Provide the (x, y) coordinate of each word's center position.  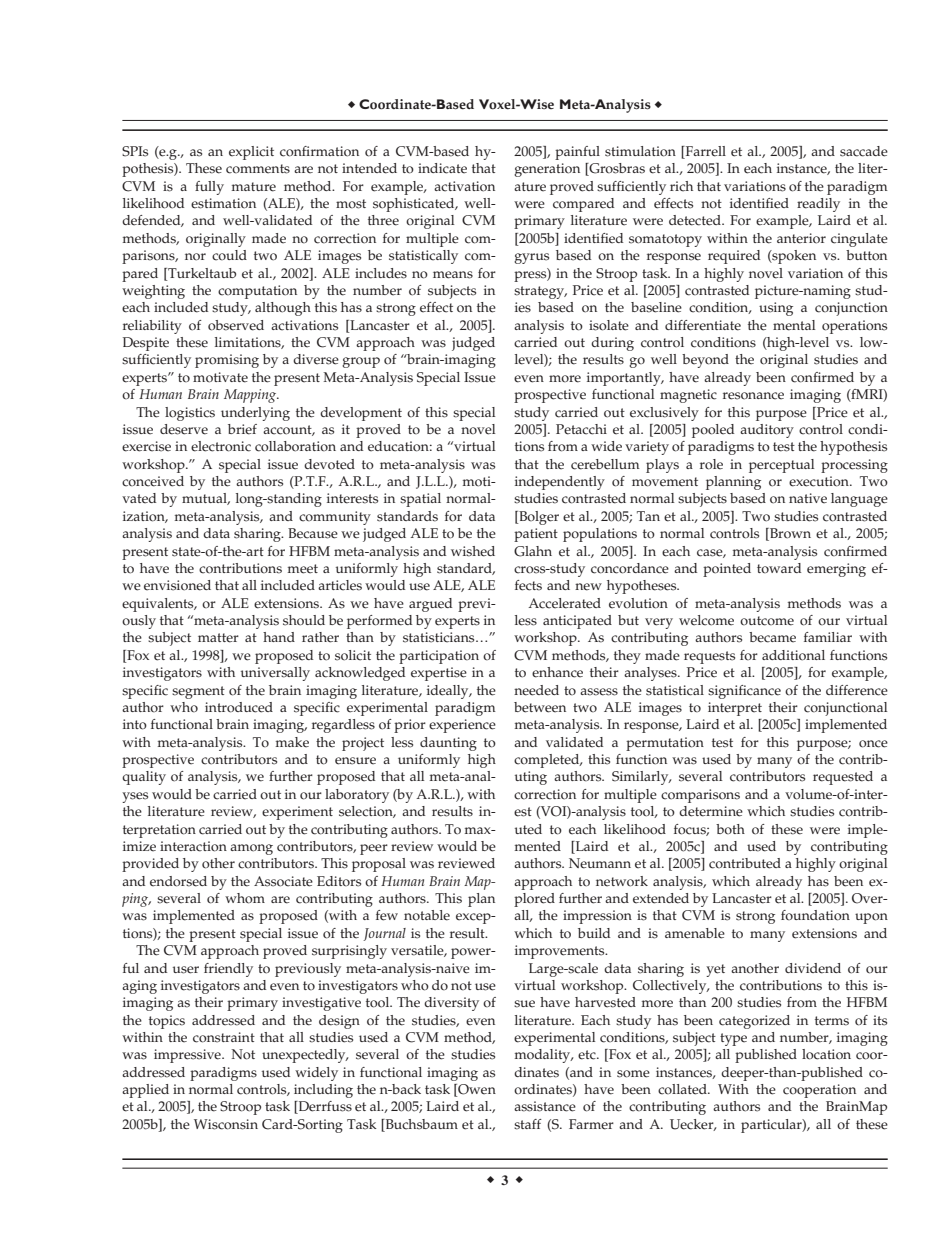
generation (547, 170)
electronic (221, 446)
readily (818, 205)
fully (209, 188)
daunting (448, 744)
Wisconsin (226, 1124)
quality (144, 778)
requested (843, 778)
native (808, 498)
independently (560, 483)
